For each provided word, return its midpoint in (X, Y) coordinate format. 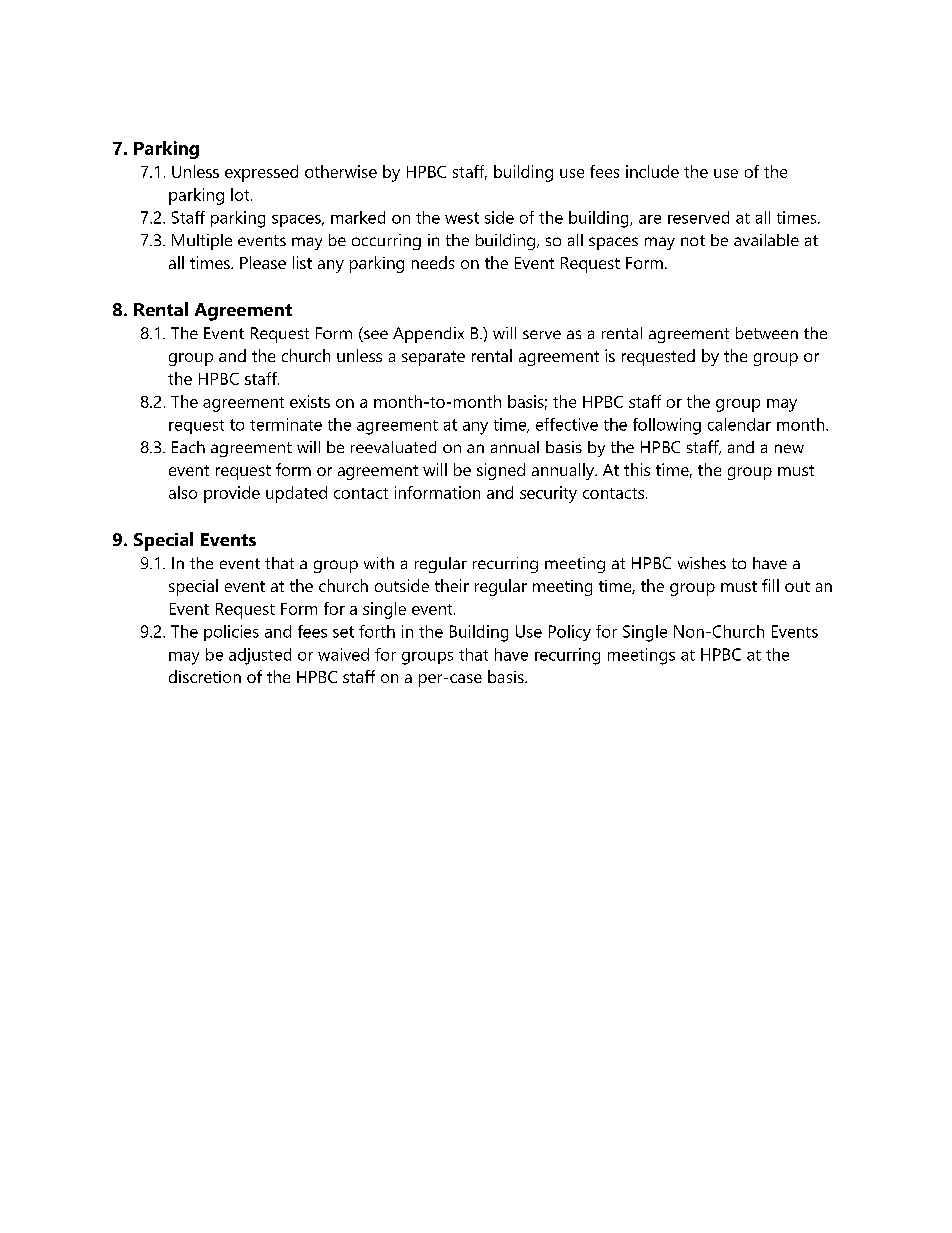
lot (241, 194)
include (652, 171)
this (637, 469)
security (548, 494)
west (462, 218)
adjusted (260, 656)
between (767, 333)
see (375, 336)
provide (232, 494)
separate (433, 358)
